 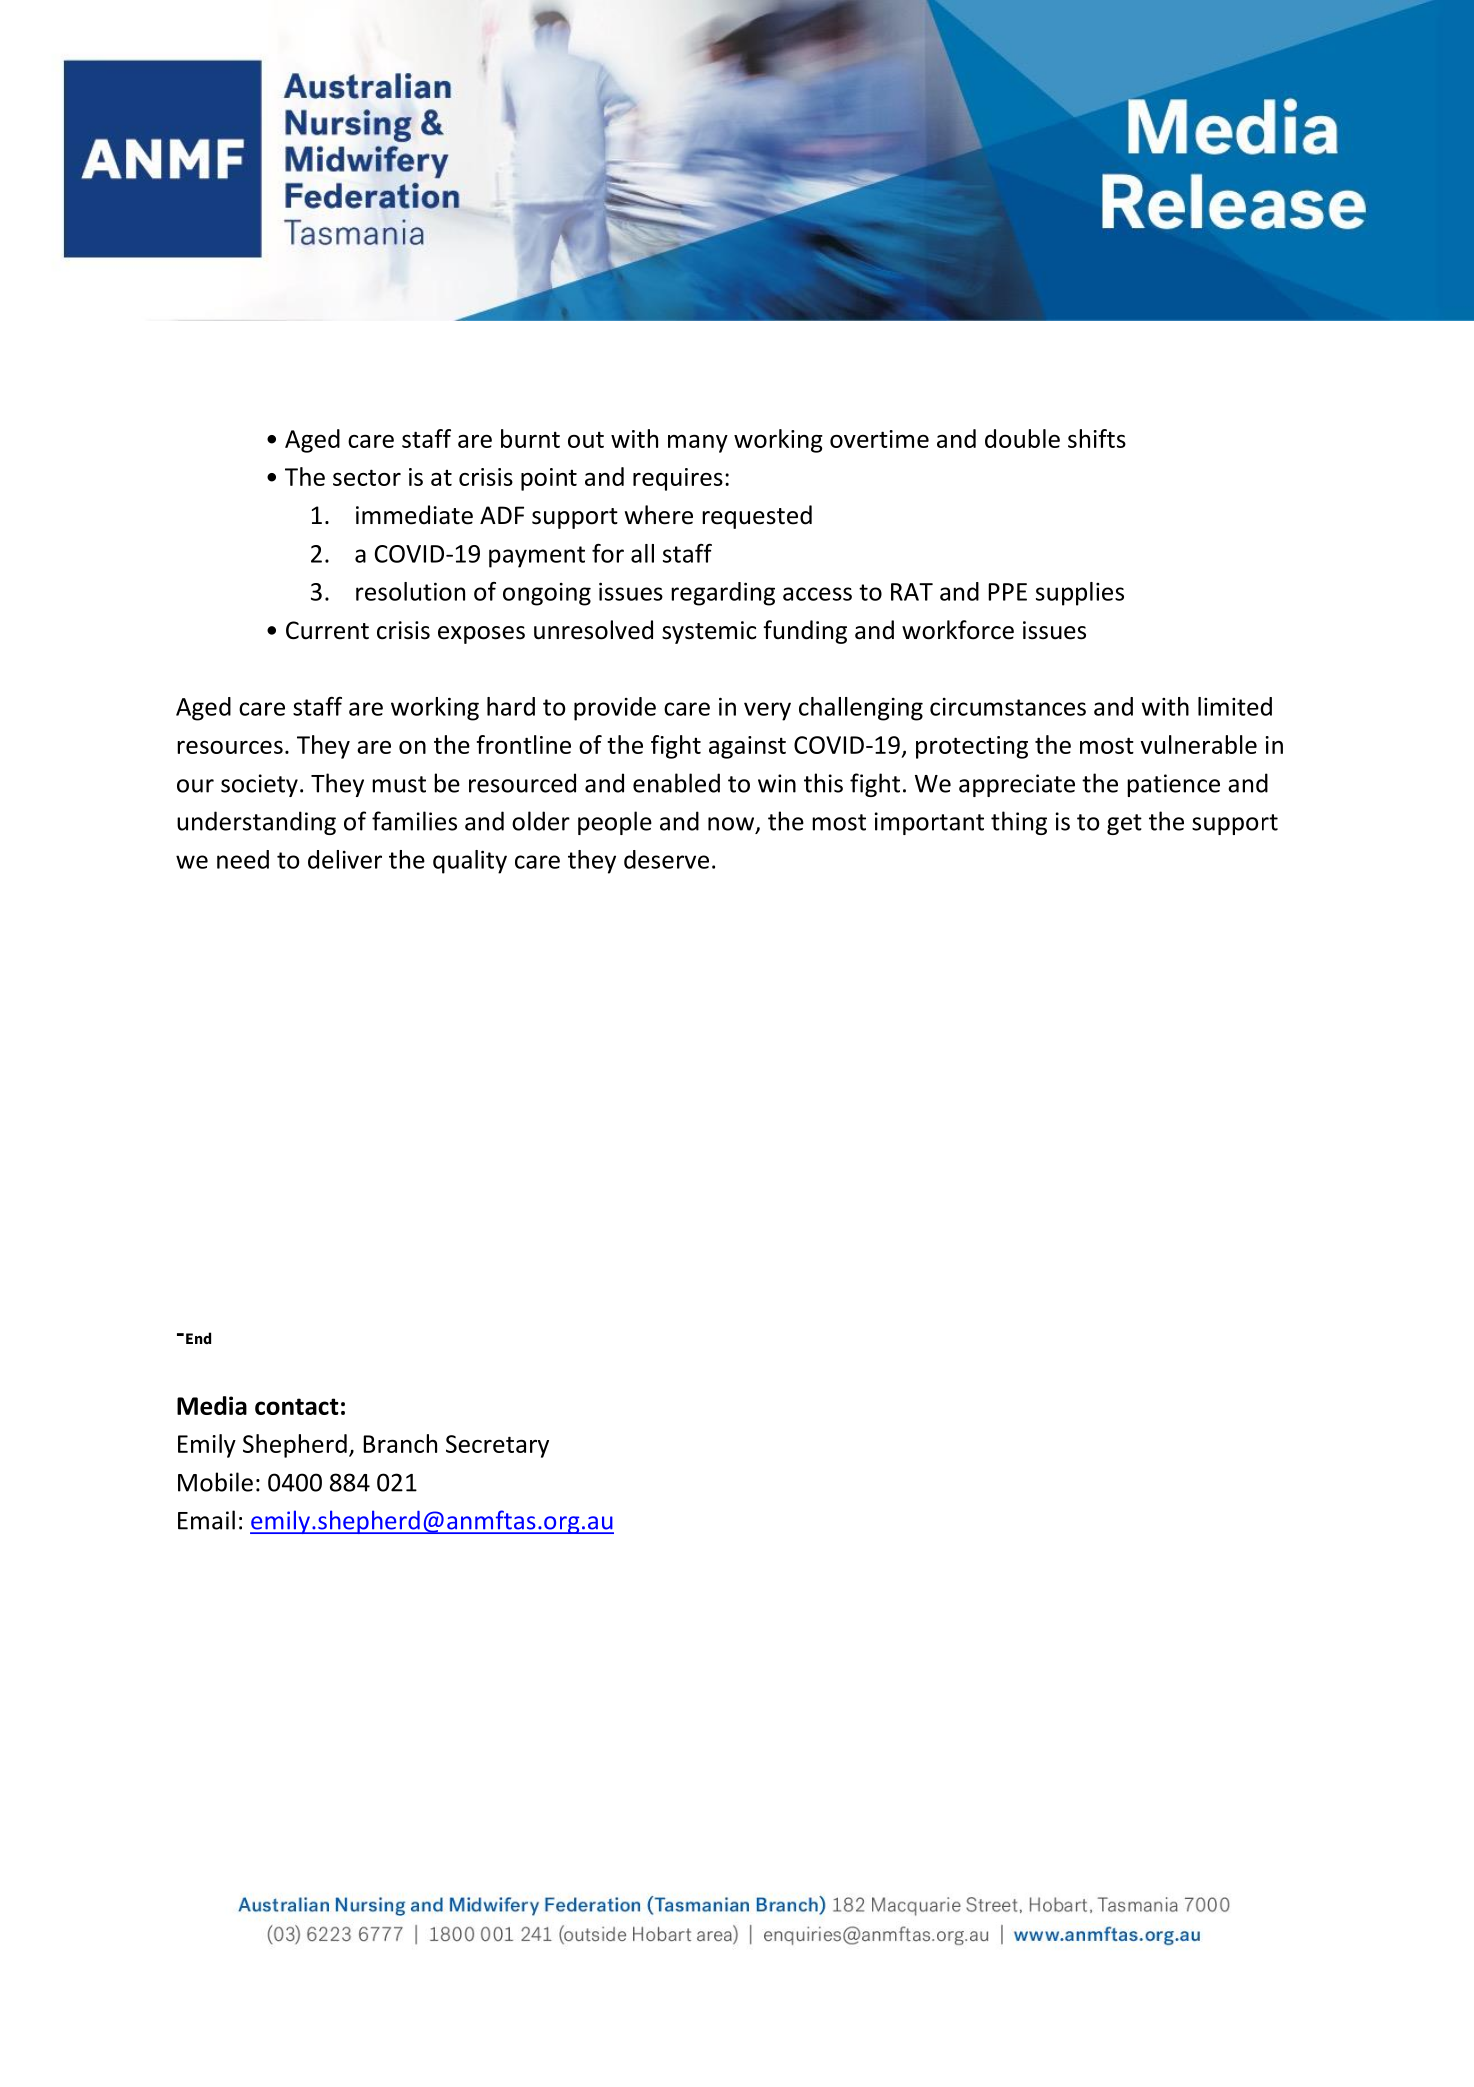 I want to click on contact, so click(x=297, y=1406).
